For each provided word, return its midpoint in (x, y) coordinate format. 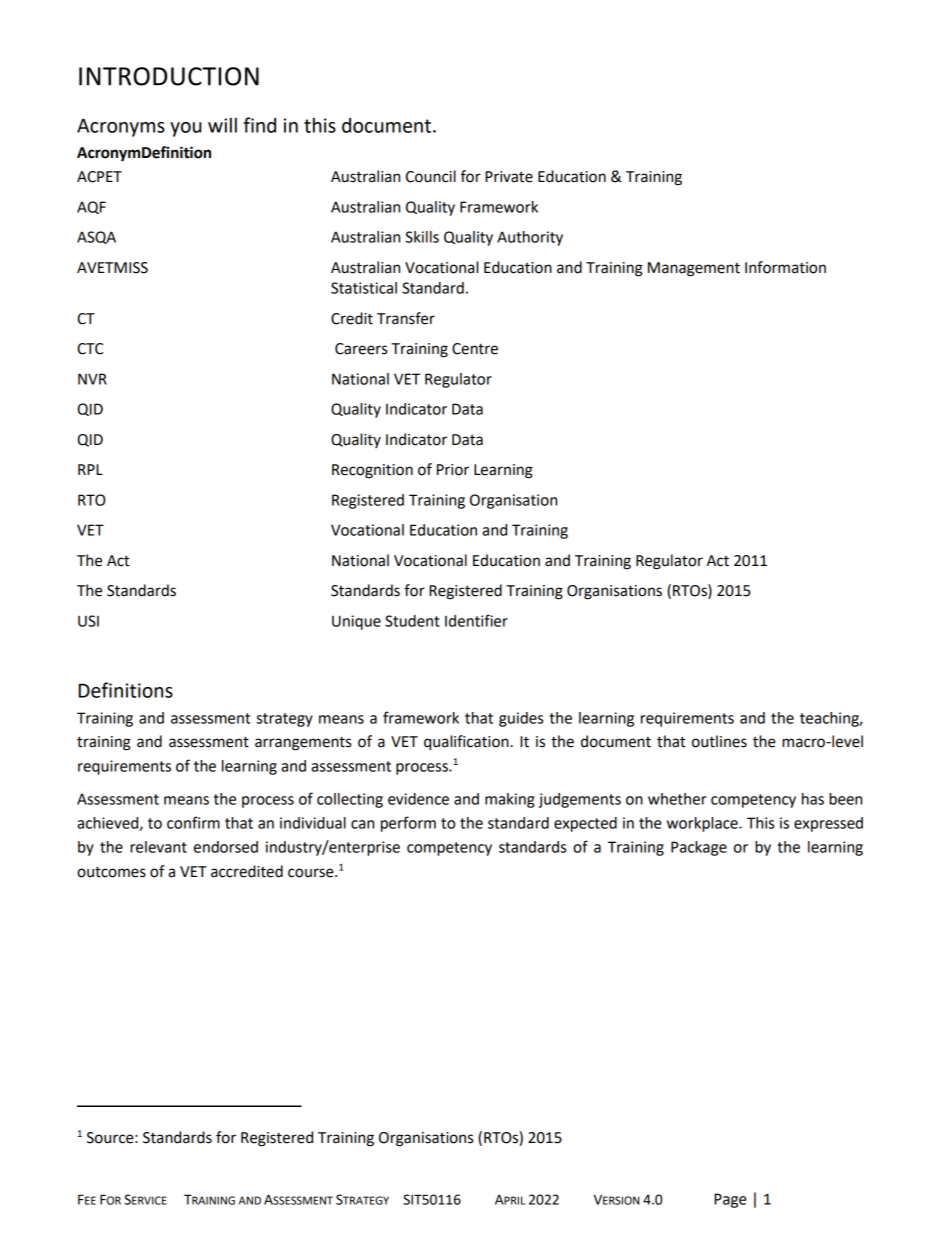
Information (785, 267)
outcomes (111, 872)
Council (431, 176)
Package (699, 848)
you (186, 129)
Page (730, 1200)
